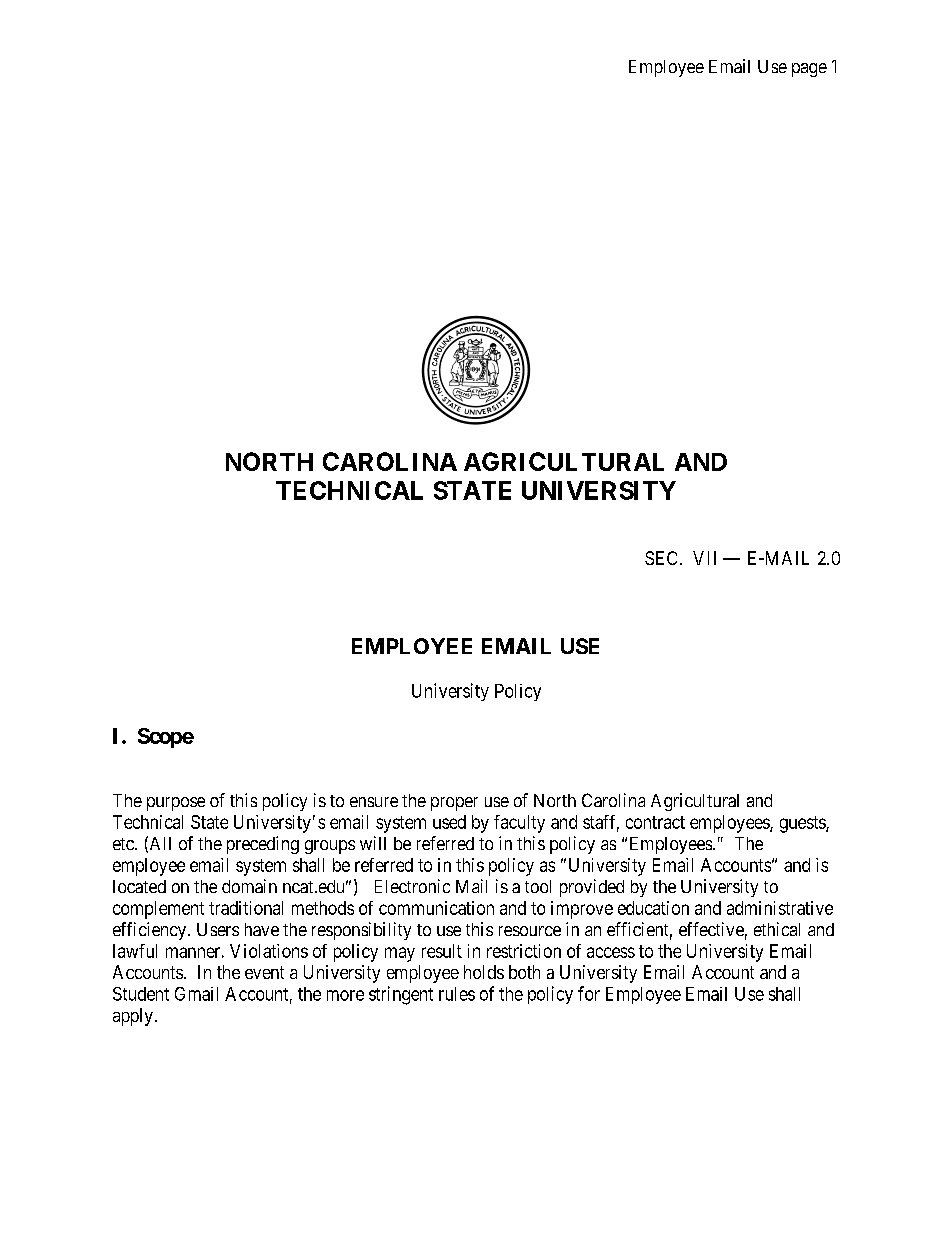 This document has height=1233, width=952. I want to click on VII, so click(704, 558).
